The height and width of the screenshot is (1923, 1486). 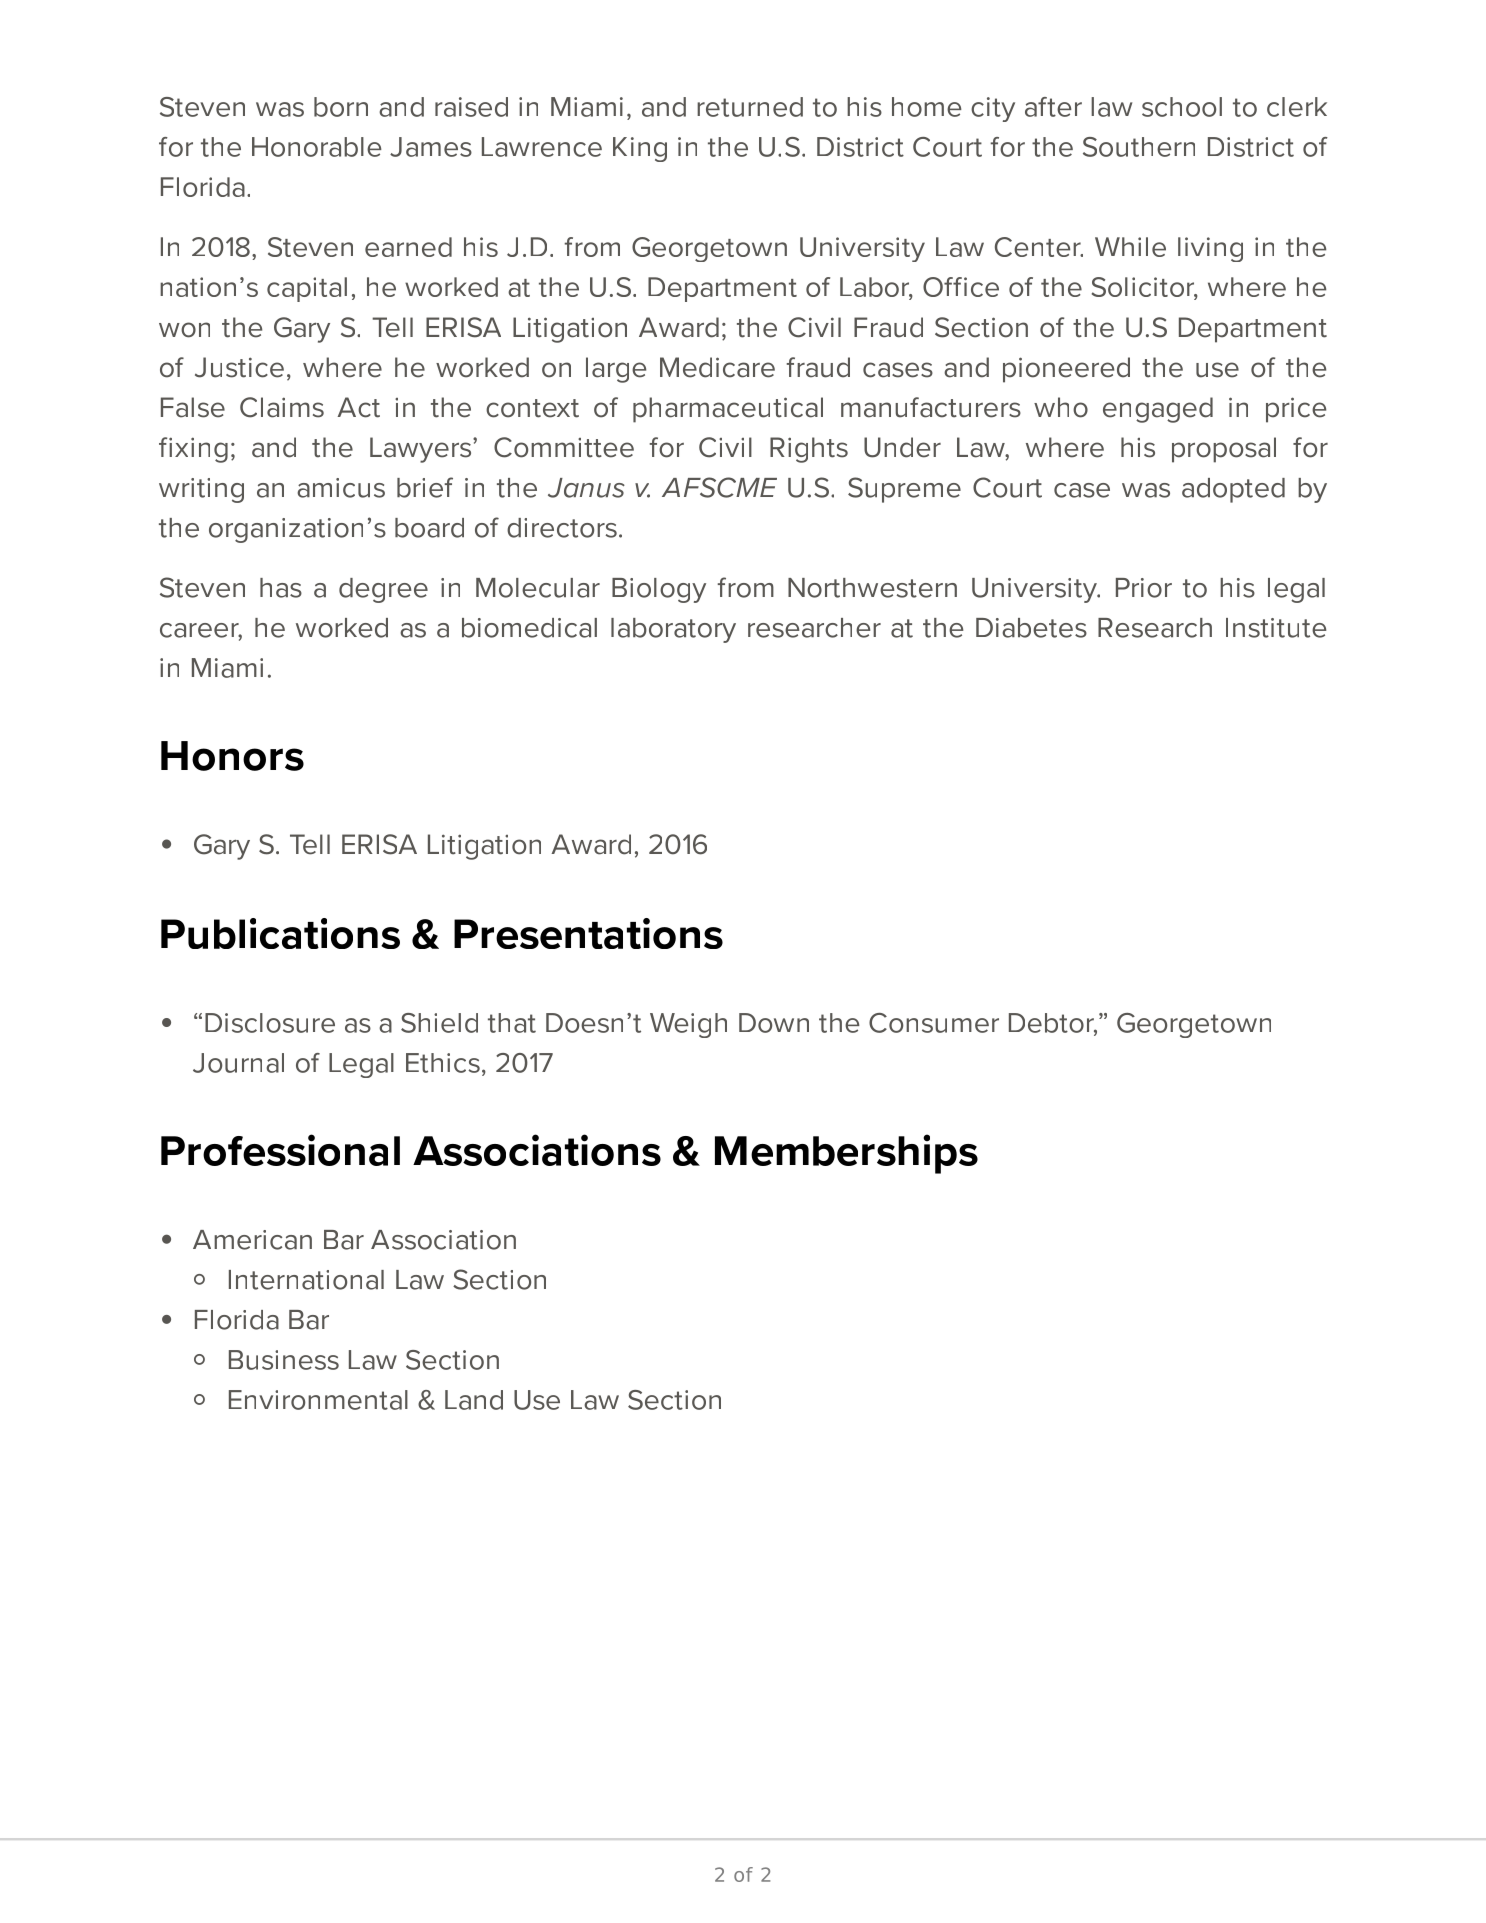 What do you see at coordinates (281, 588) in the screenshot?
I see `has` at bounding box center [281, 588].
